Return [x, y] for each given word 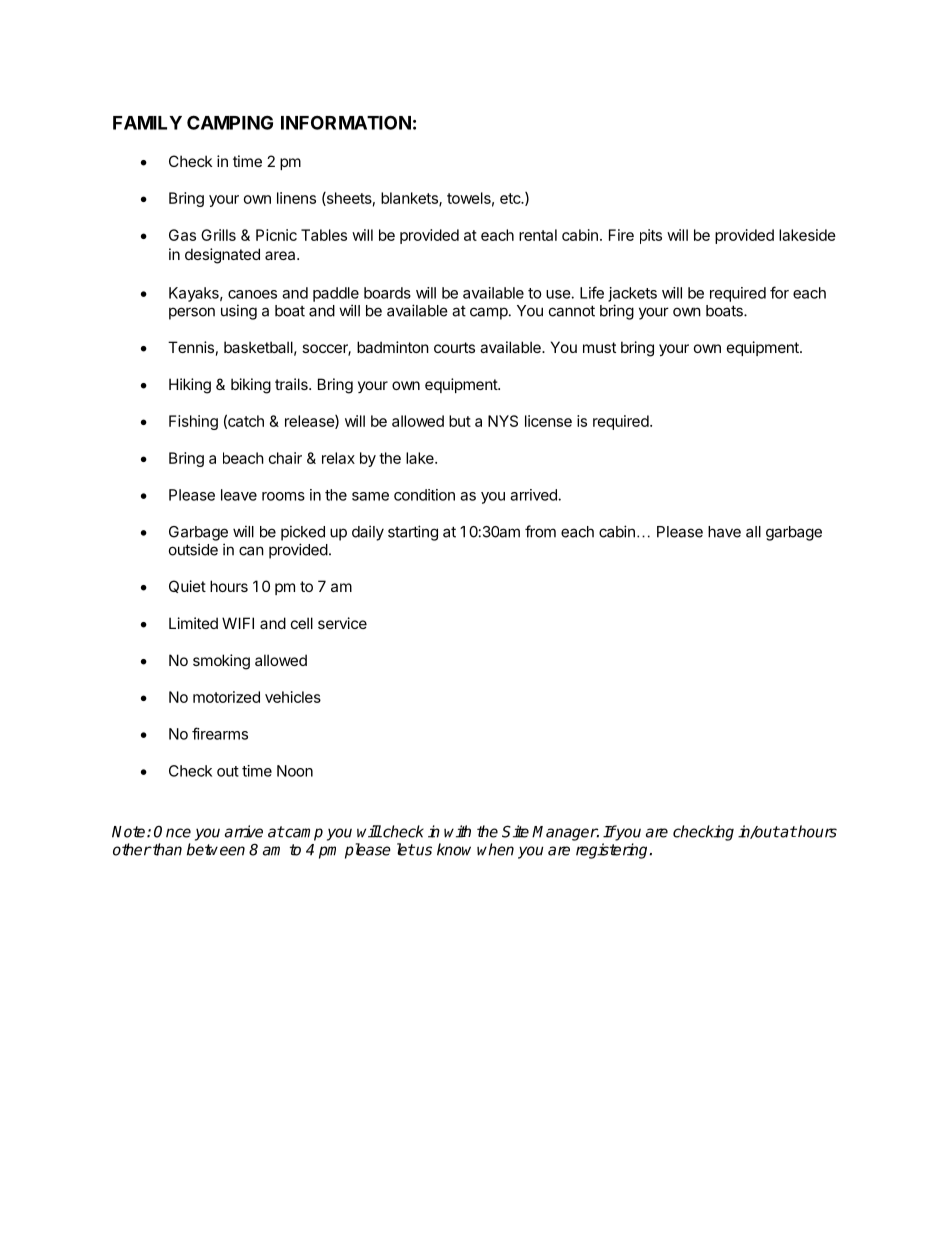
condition [424, 495]
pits [651, 236]
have [724, 532]
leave [239, 495]
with [457, 831]
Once [172, 831]
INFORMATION [346, 122]
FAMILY [147, 123]
